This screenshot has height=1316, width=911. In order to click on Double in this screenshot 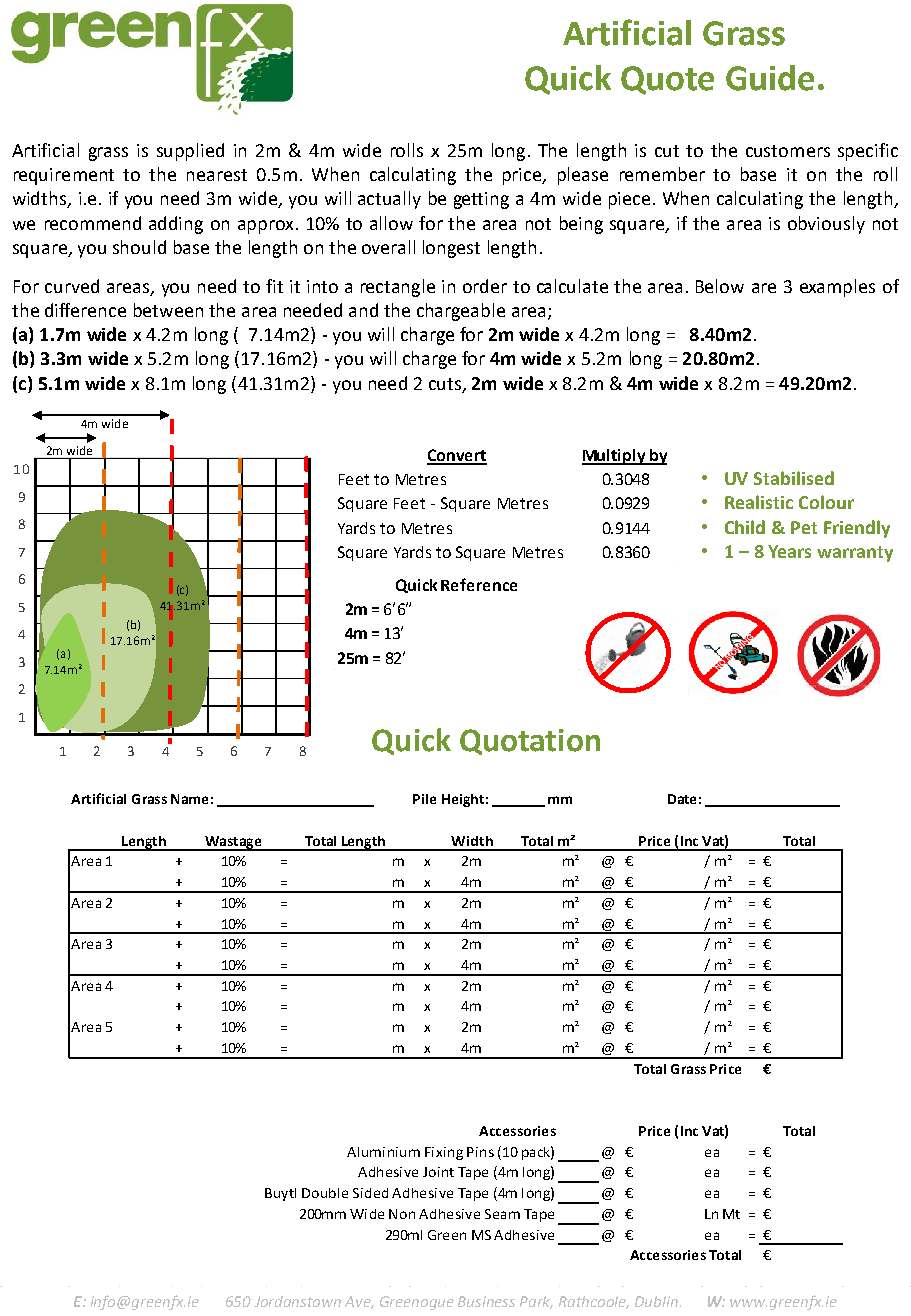, I will do `click(325, 1193)`.
